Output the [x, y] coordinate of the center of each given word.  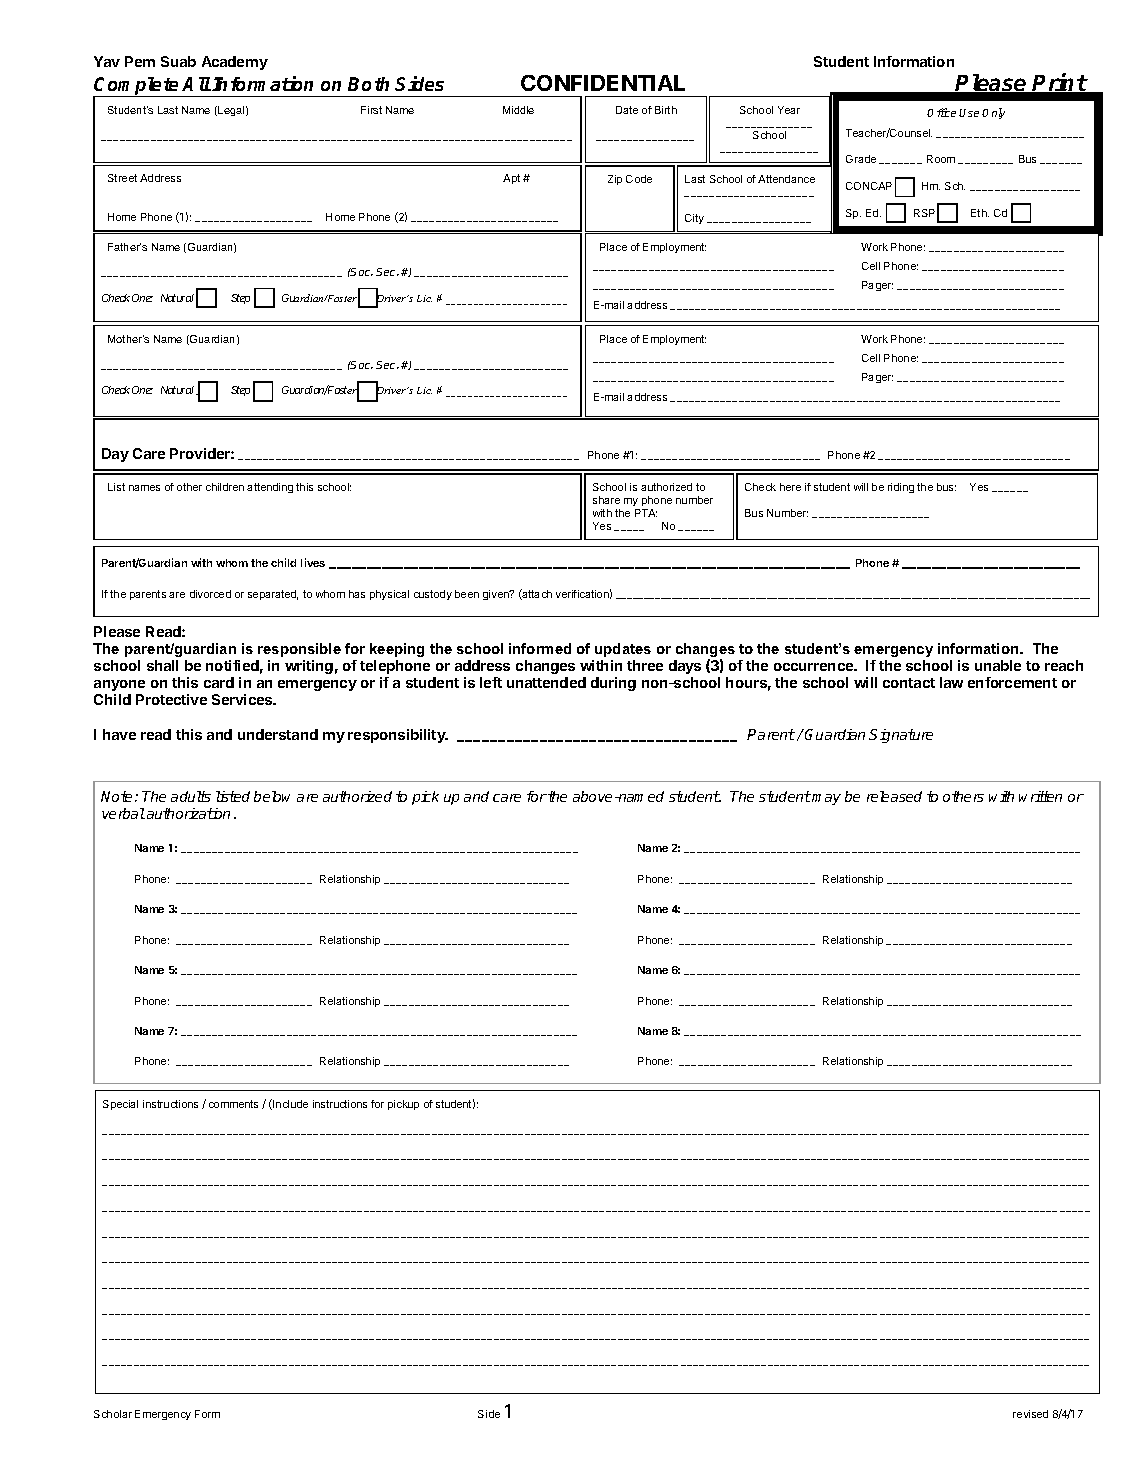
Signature [901, 736]
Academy [235, 63]
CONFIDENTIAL [603, 83]
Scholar [113, 1414]
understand [278, 734]
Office [941, 112]
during [613, 684]
